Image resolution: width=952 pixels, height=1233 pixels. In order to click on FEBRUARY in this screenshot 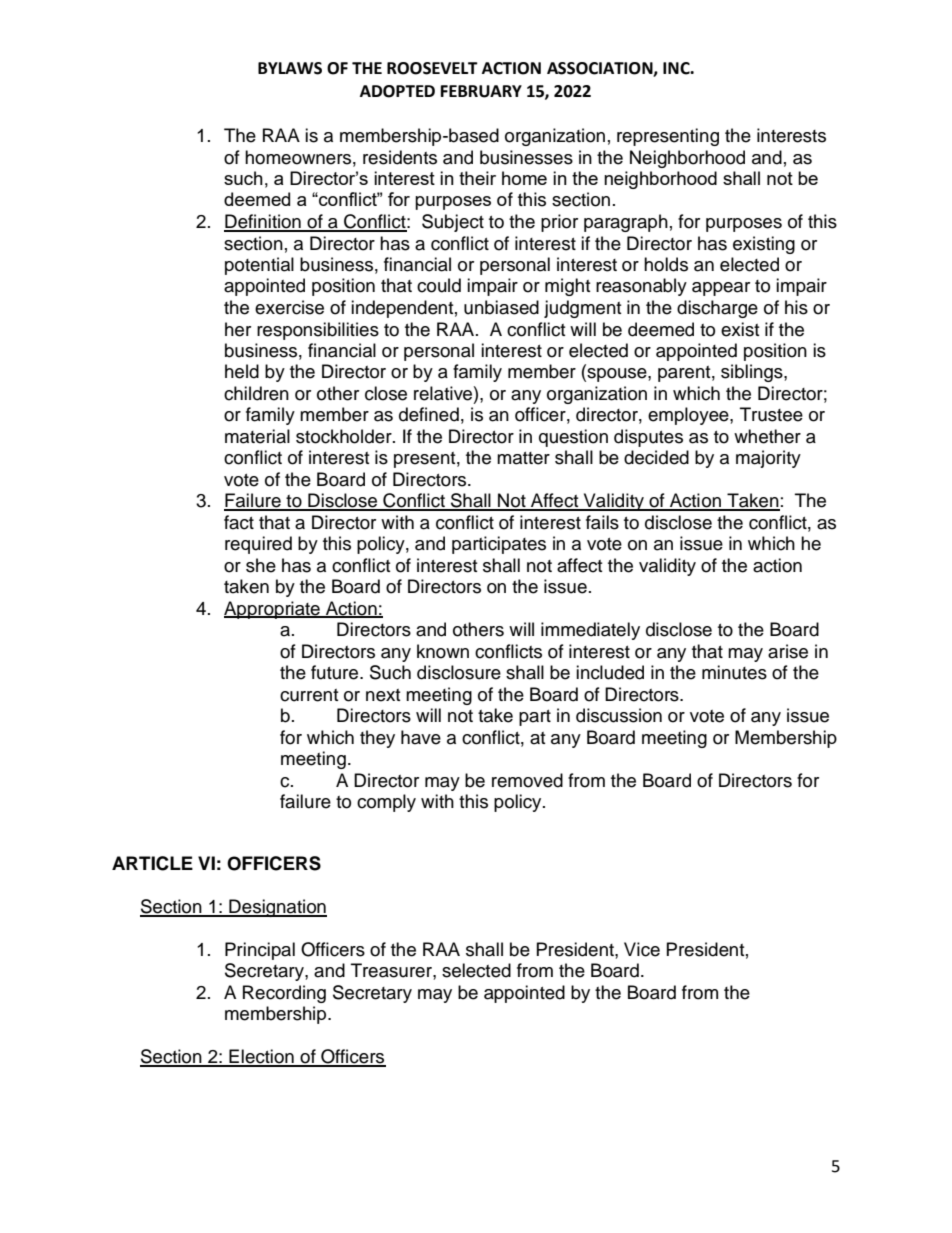, I will do `click(481, 91)`.
